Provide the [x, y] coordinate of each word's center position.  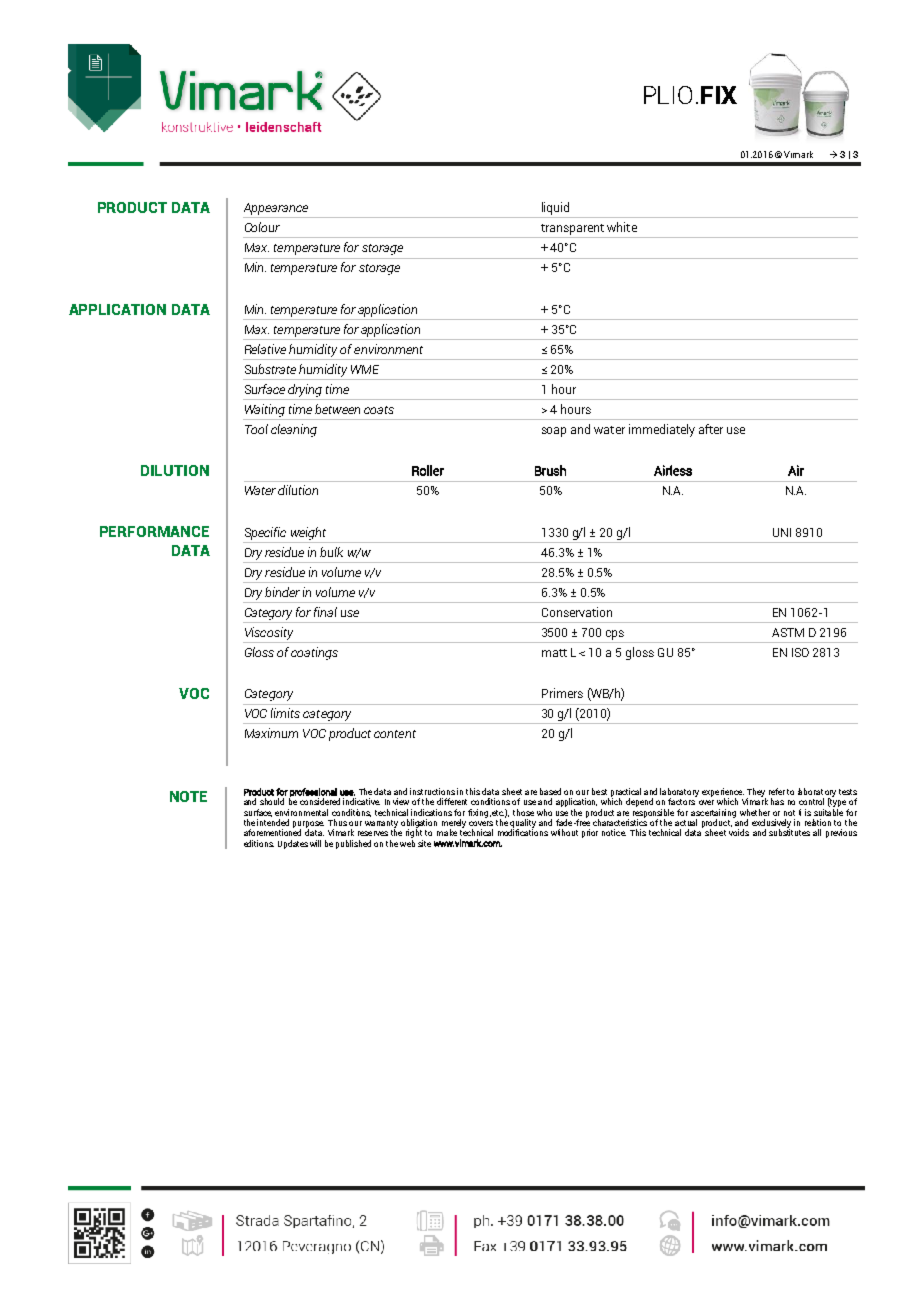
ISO [800, 652]
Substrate [270, 369]
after [711, 429]
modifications [523, 831]
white [622, 227]
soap [554, 432]
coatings [314, 653]
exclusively [771, 824]
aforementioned [272, 831]
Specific [265, 533]
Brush [550, 470]
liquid [555, 208]
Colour [262, 227]
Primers [562, 693]
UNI [782, 532]
